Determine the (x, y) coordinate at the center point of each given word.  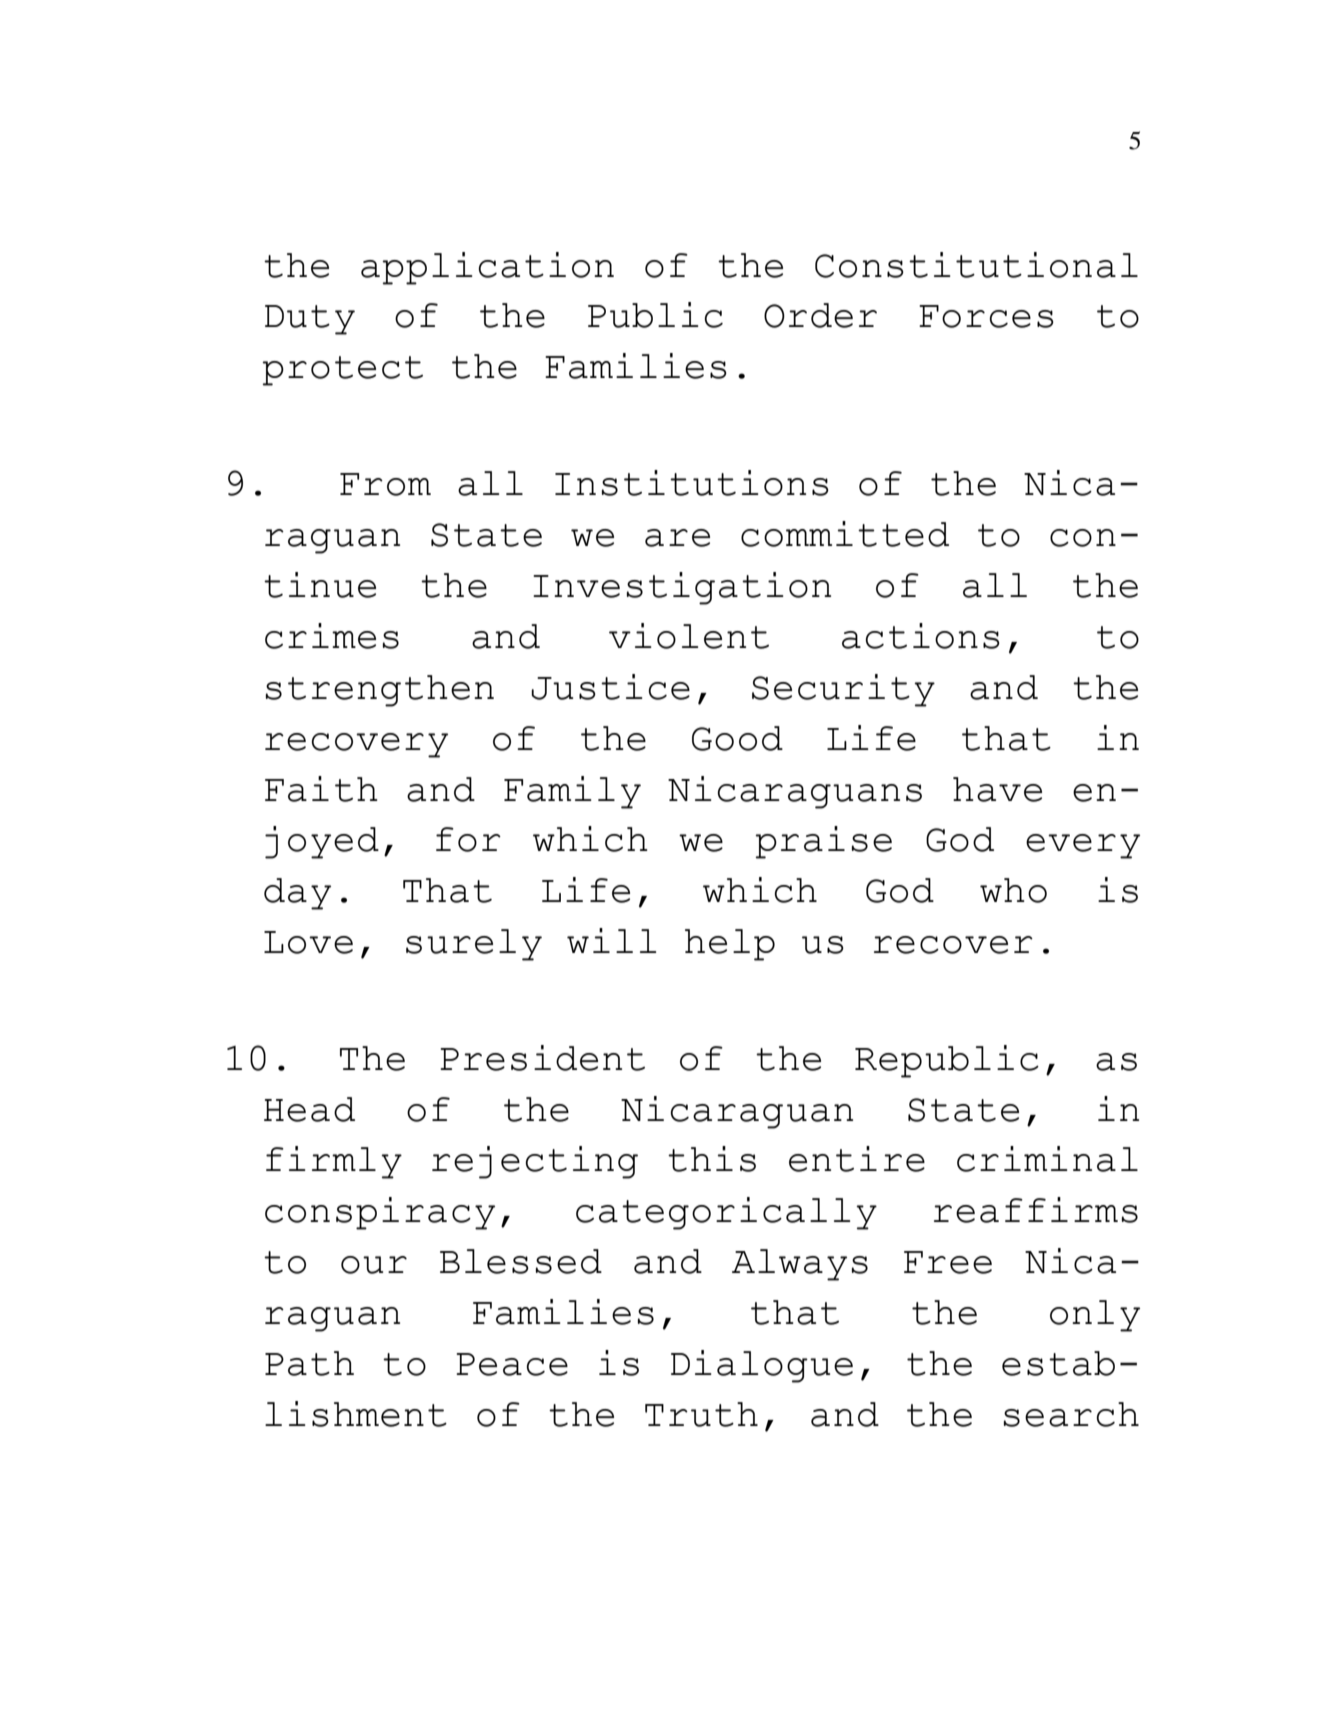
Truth (701, 1414)
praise (823, 842)
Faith (321, 789)
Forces (986, 316)
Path (309, 1363)
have (997, 789)
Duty (310, 320)
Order (820, 315)
